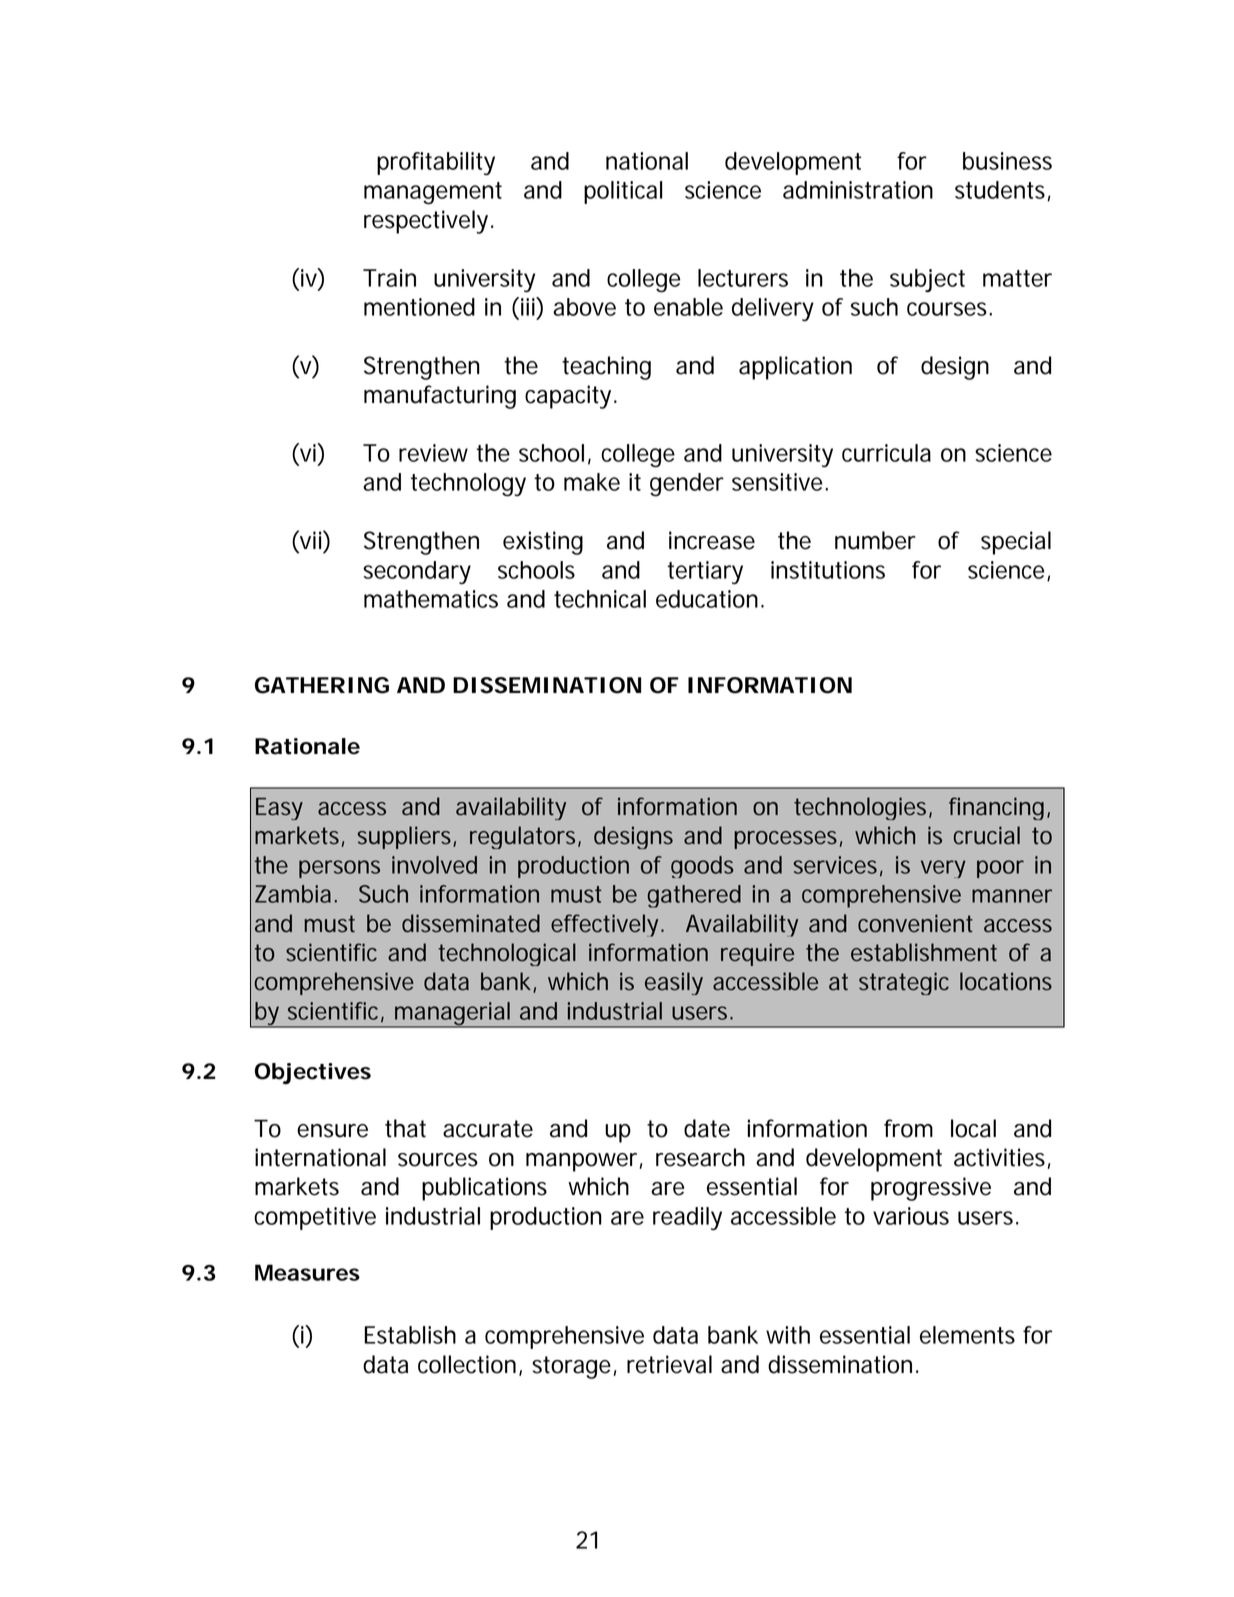 The width and height of the document is (1234, 1597). What do you see at coordinates (858, 190) in the document?
I see `administration` at bounding box center [858, 190].
